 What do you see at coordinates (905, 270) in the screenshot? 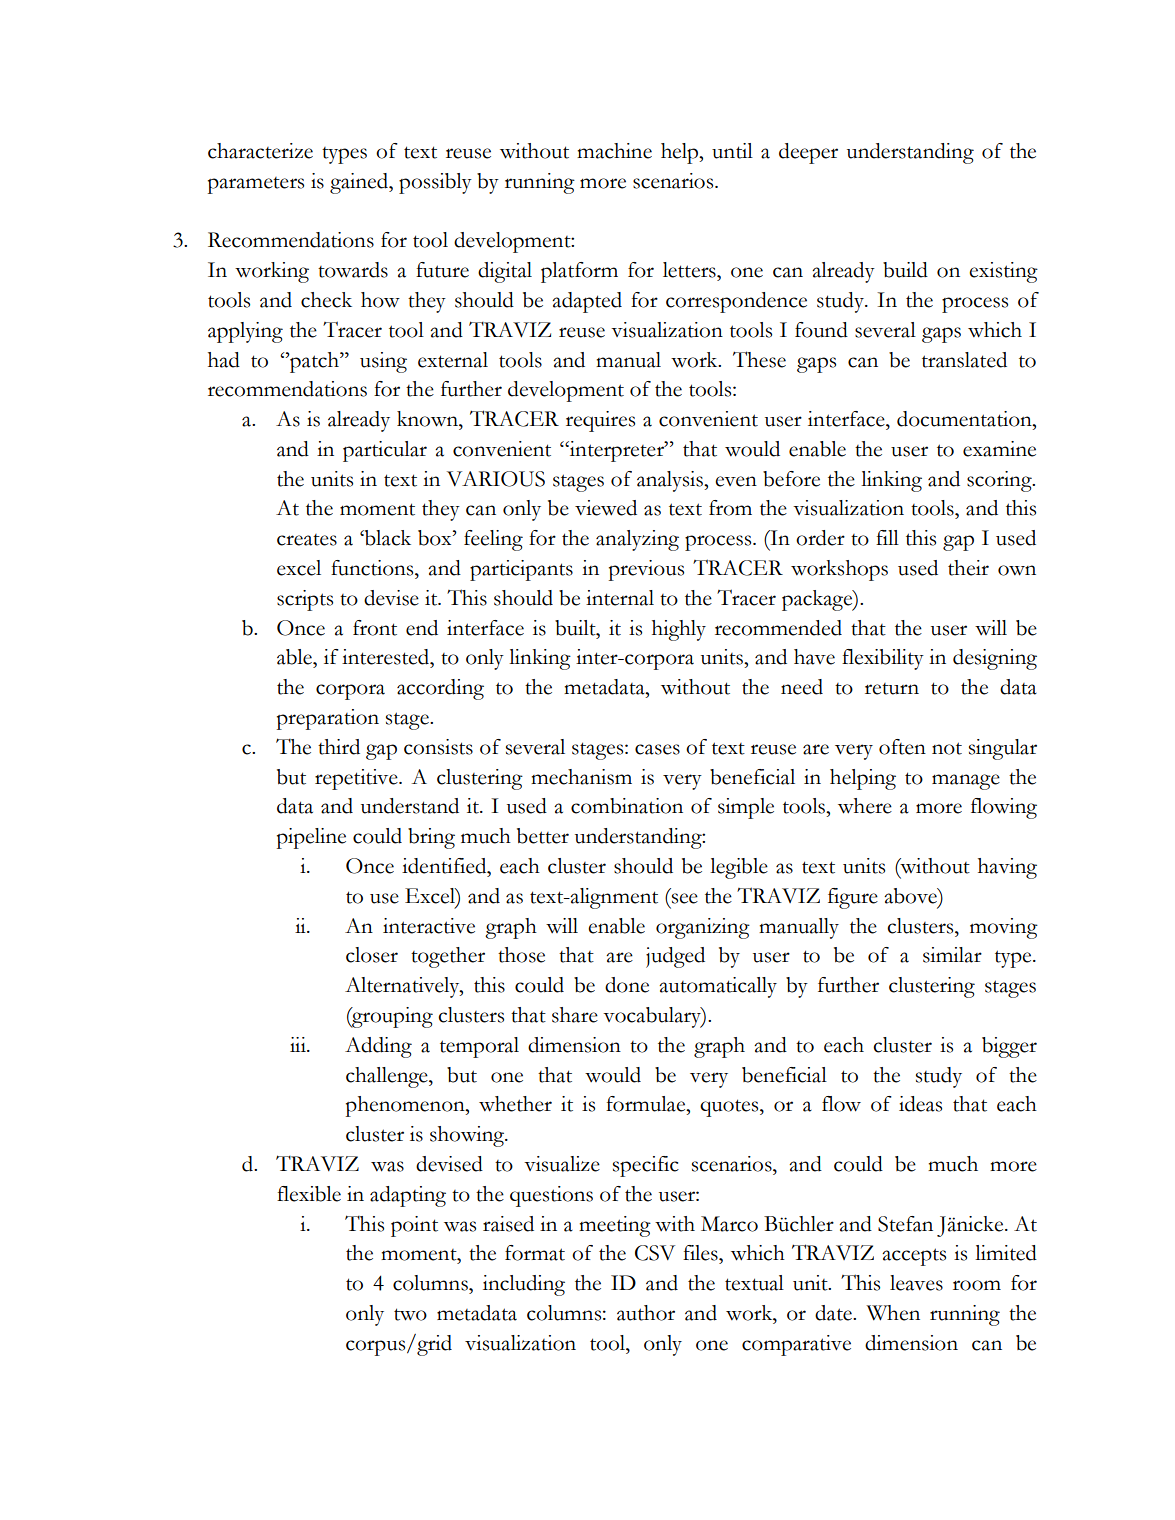
I see `build` at bounding box center [905, 270].
